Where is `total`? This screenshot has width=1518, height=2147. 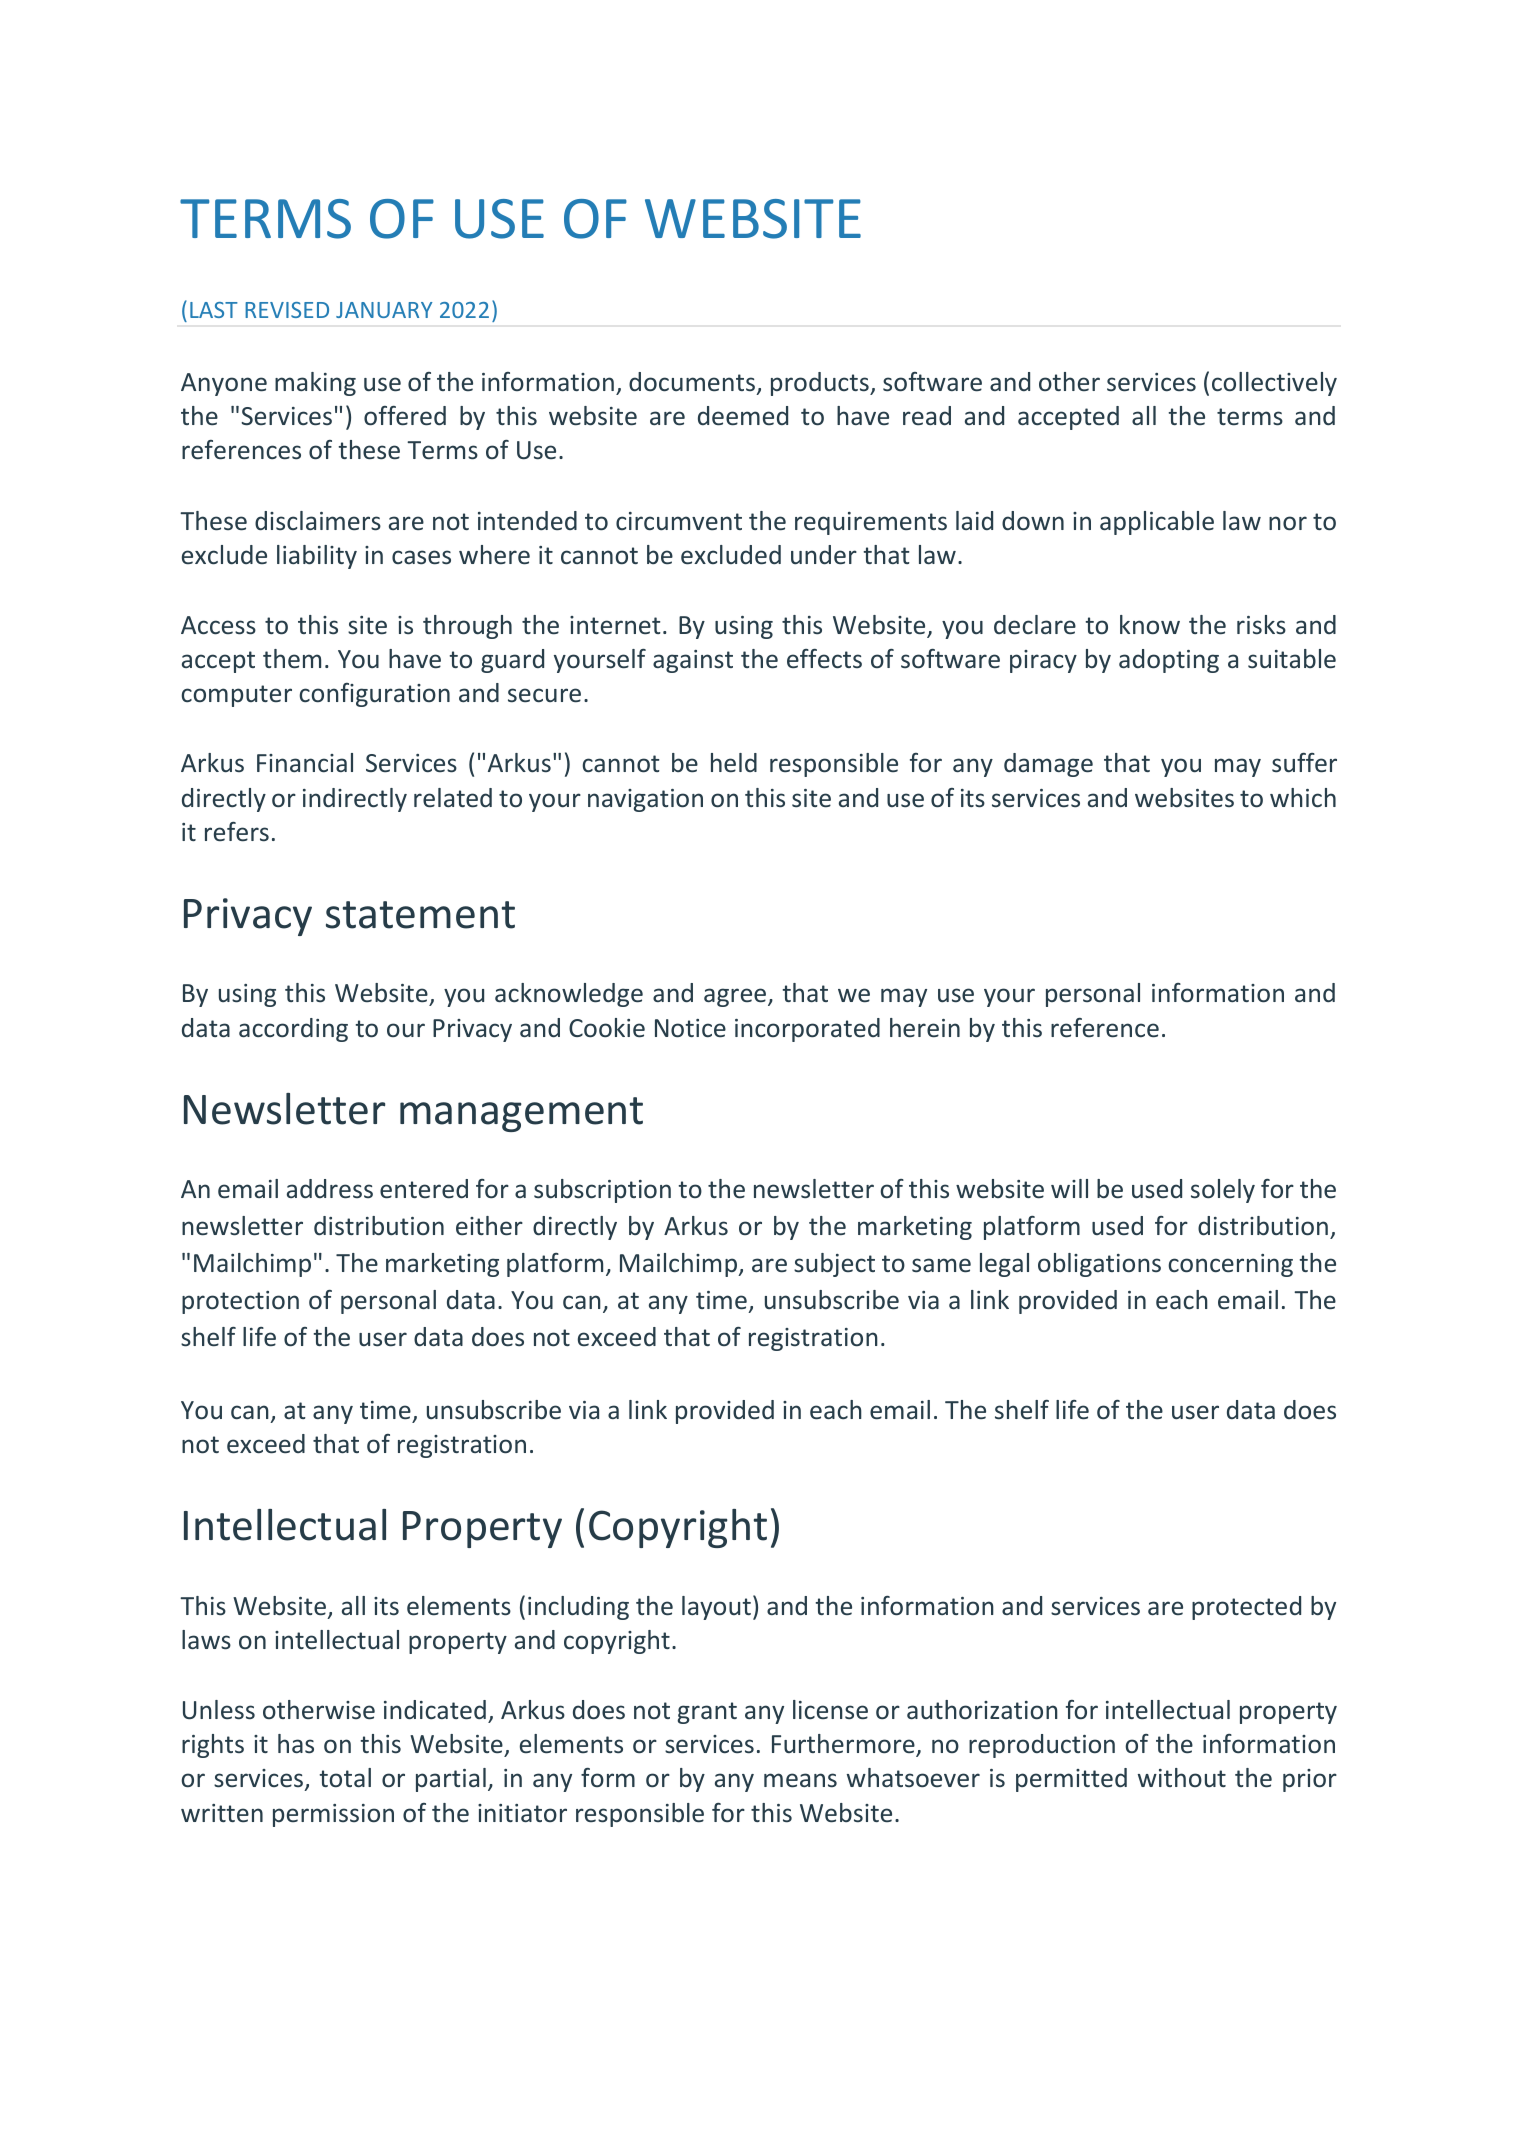 total is located at coordinates (345, 1778).
